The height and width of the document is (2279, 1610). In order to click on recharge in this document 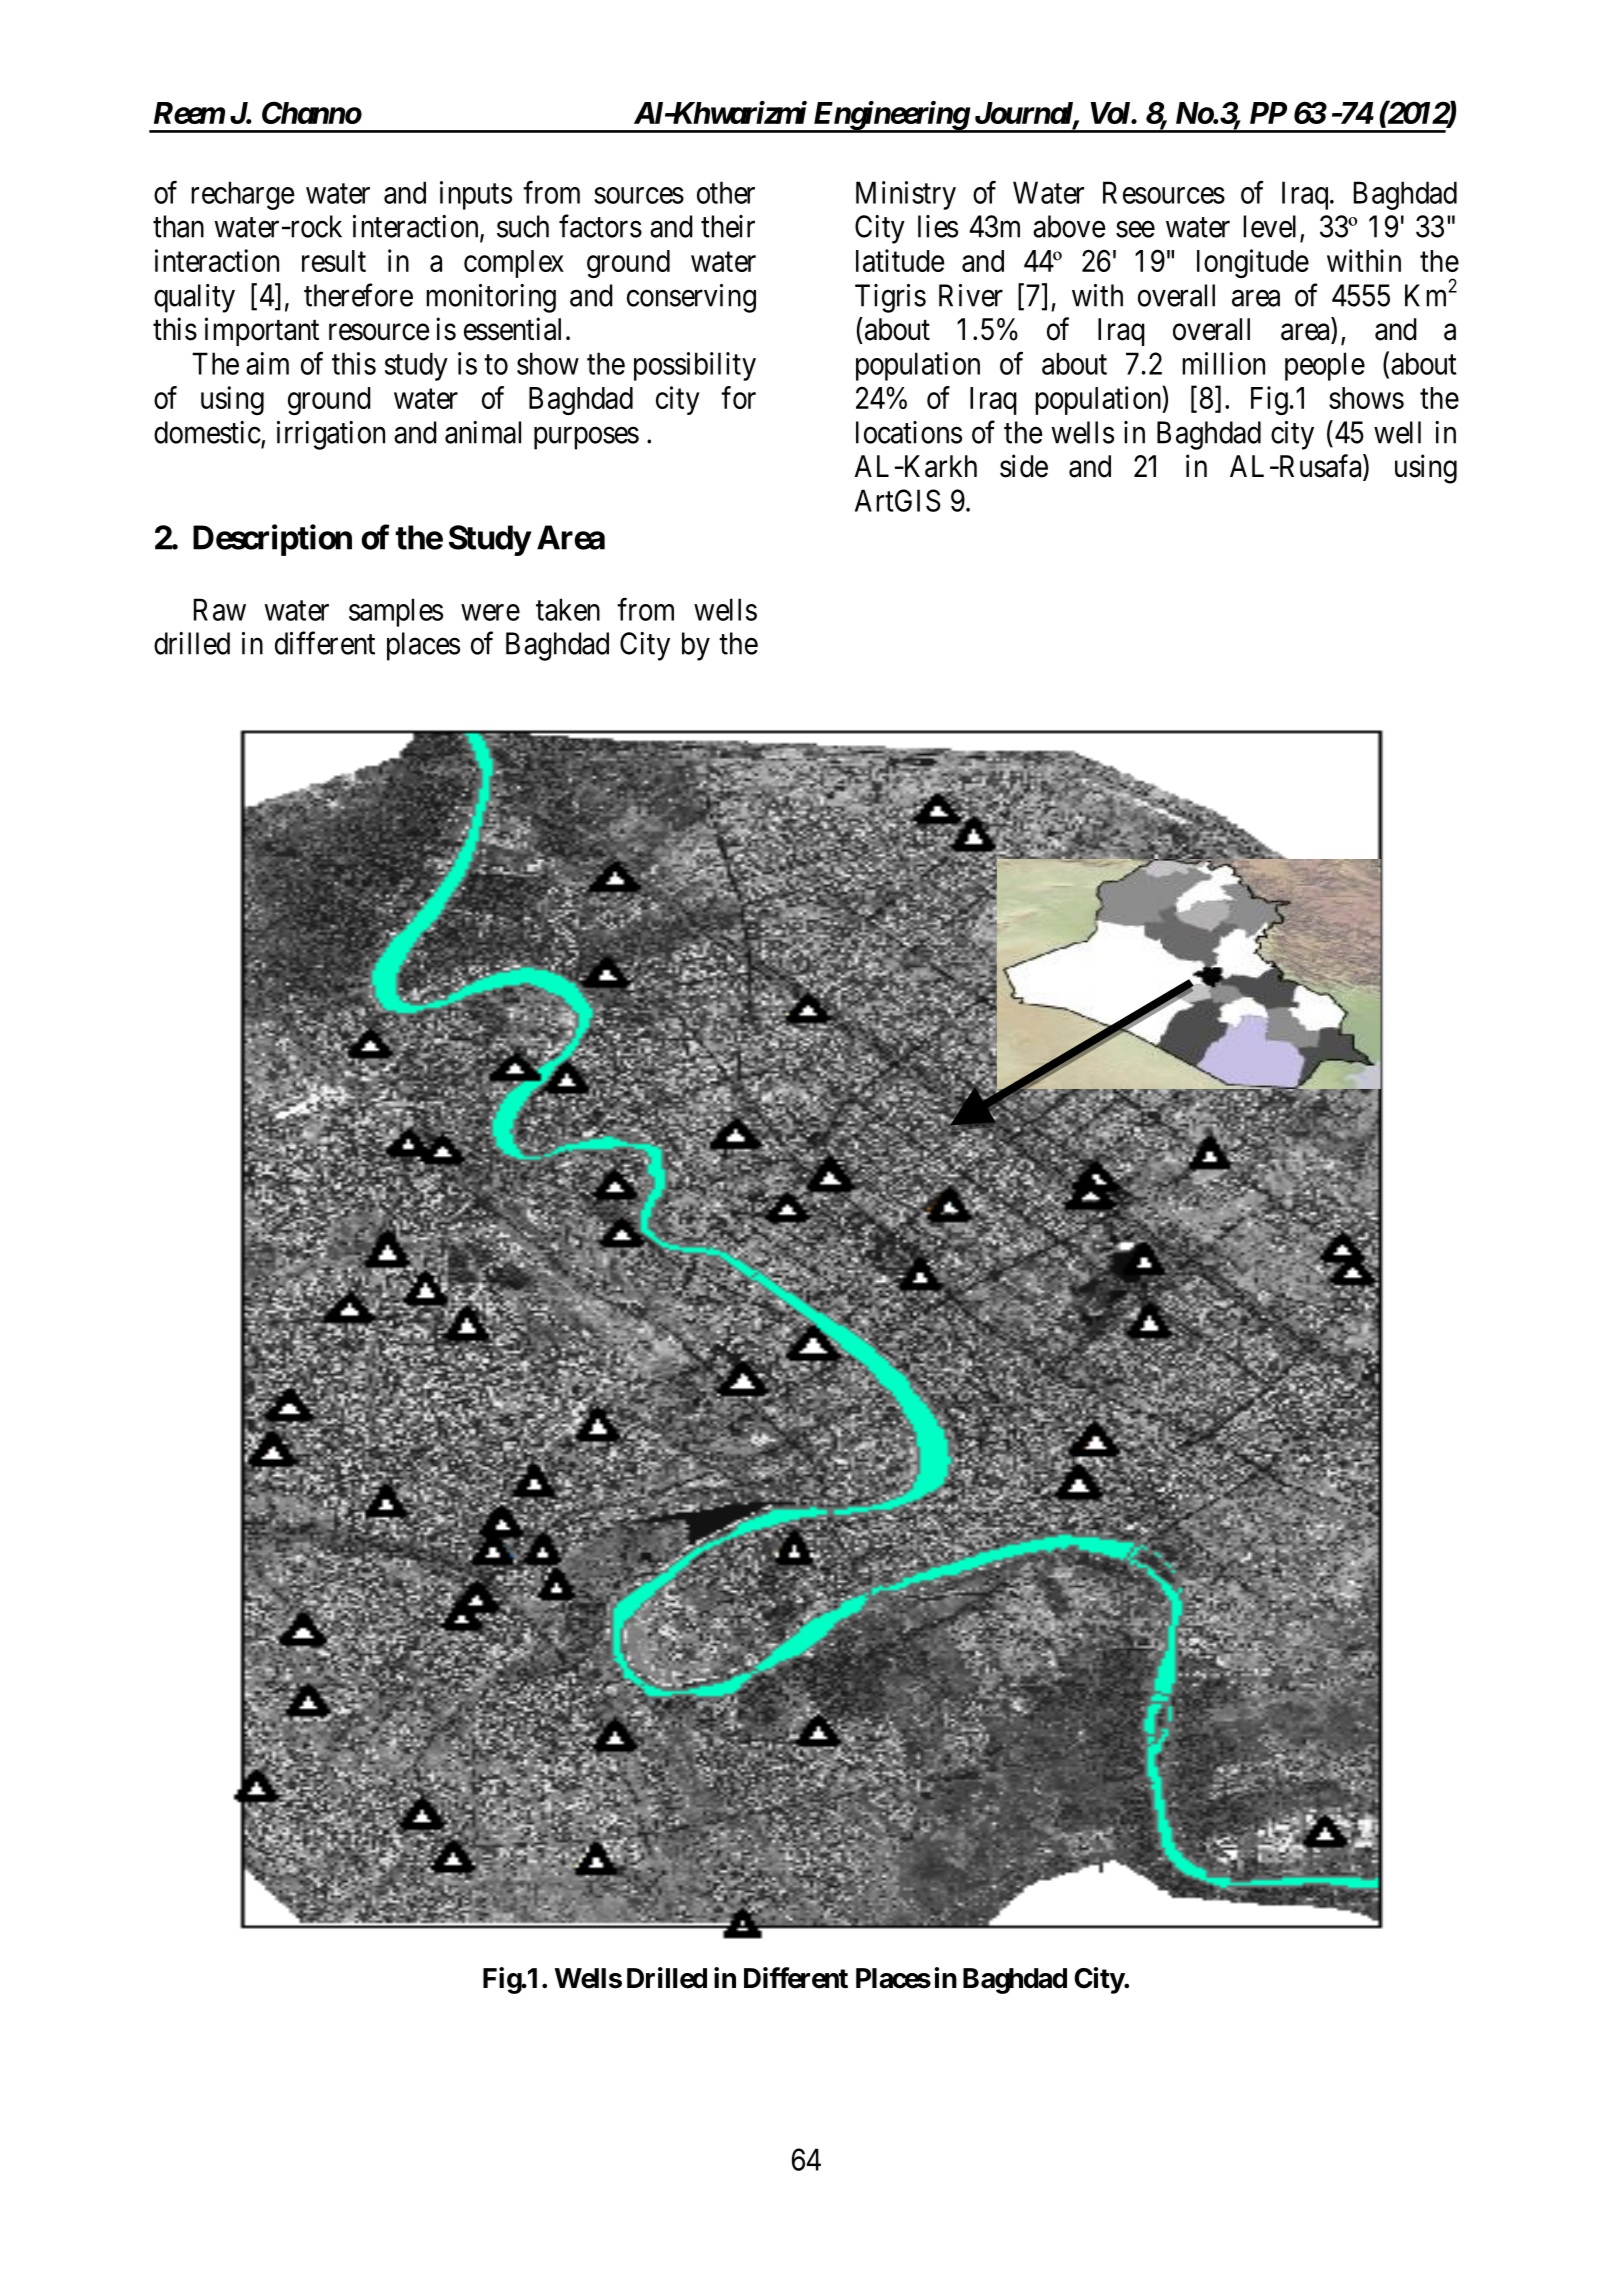, I will do `click(242, 195)`.
